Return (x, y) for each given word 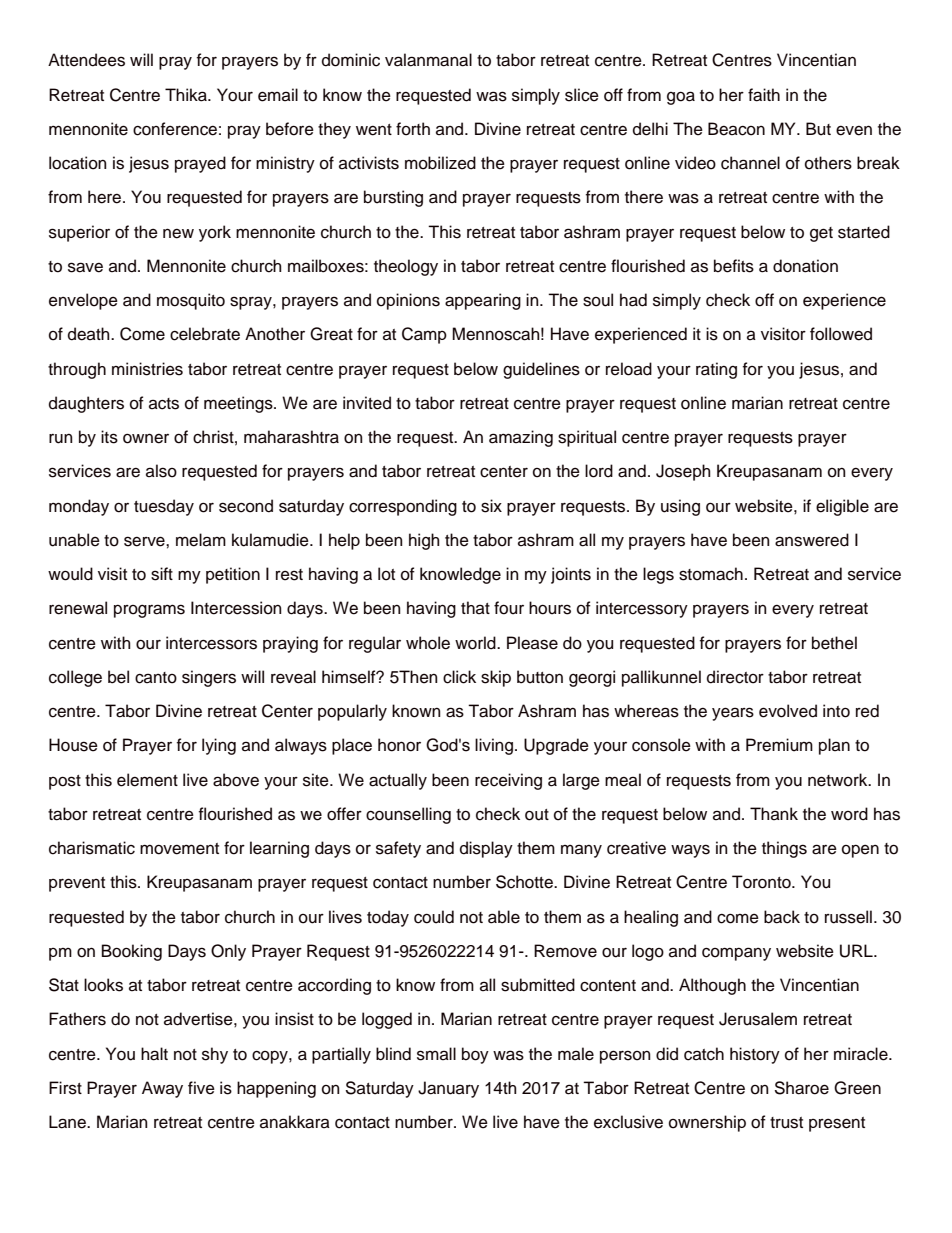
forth (413, 129)
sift (162, 574)
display (486, 849)
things (784, 849)
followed (841, 334)
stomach (711, 574)
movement (179, 849)
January (448, 1089)
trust (786, 1123)
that (475, 607)
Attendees (86, 60)
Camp (424, 335)
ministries (147, 369)
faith (764, 95)
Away (162, 1089)
